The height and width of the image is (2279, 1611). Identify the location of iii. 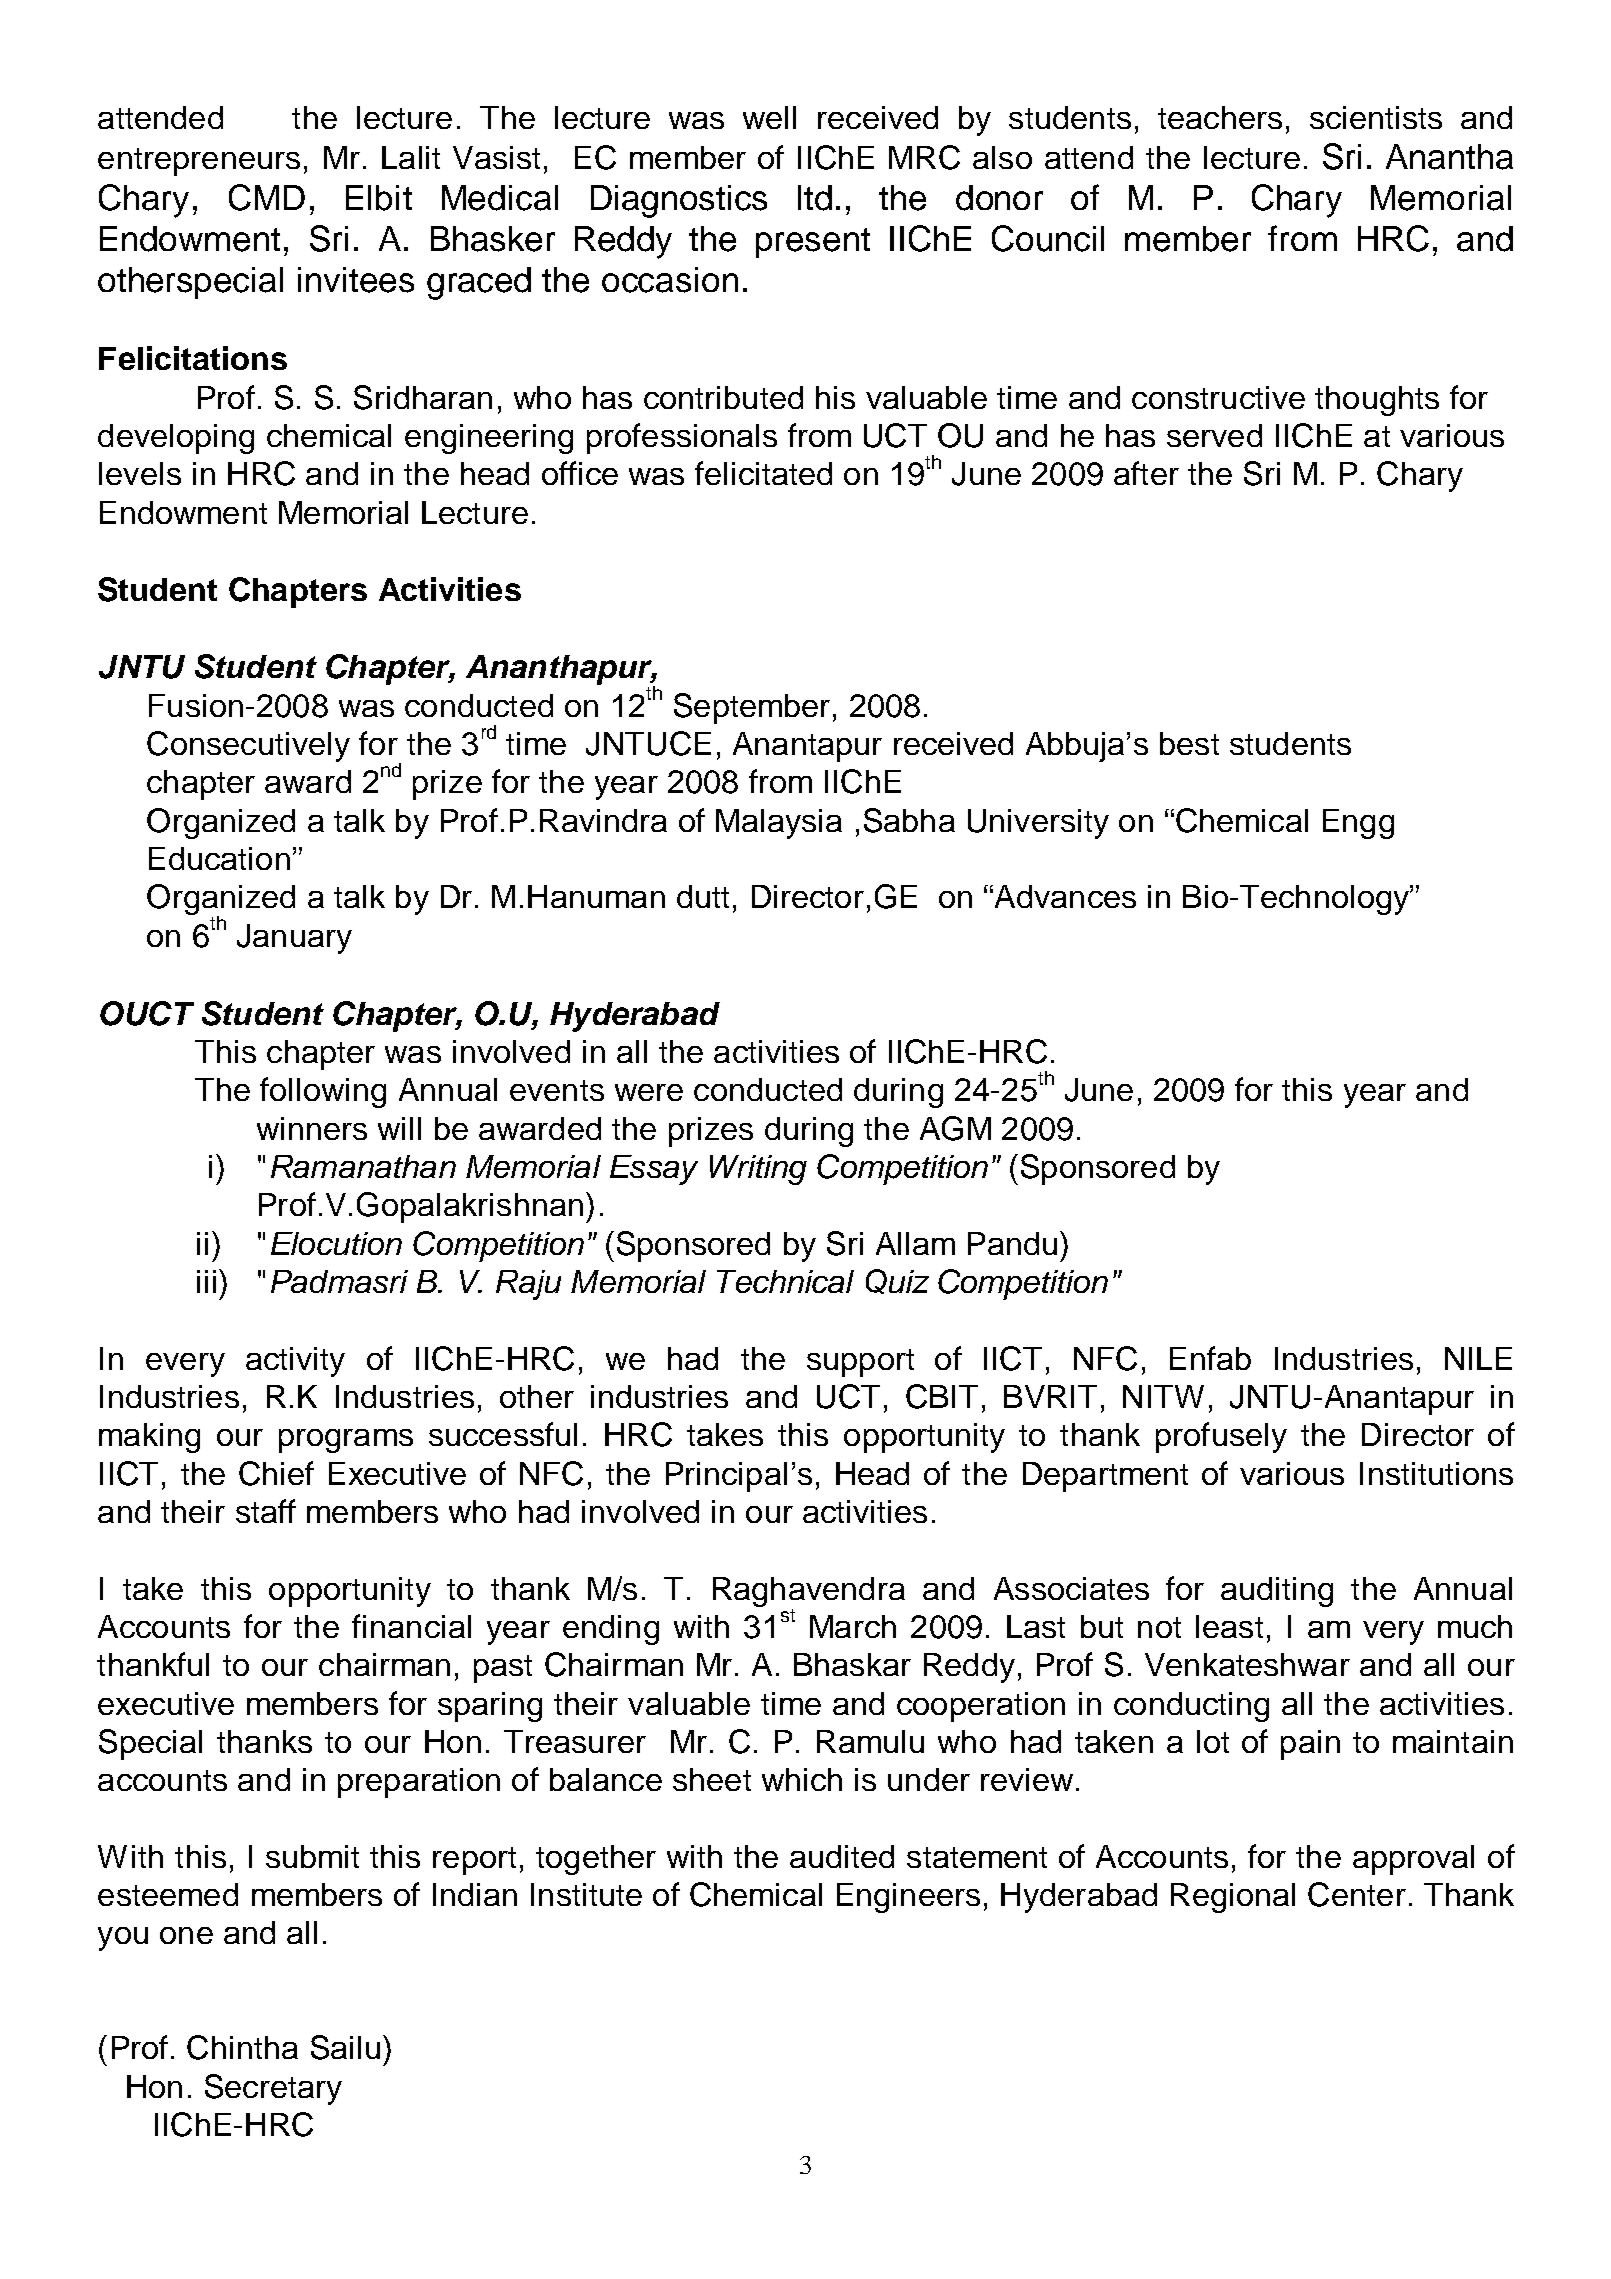
(206, 1281).
